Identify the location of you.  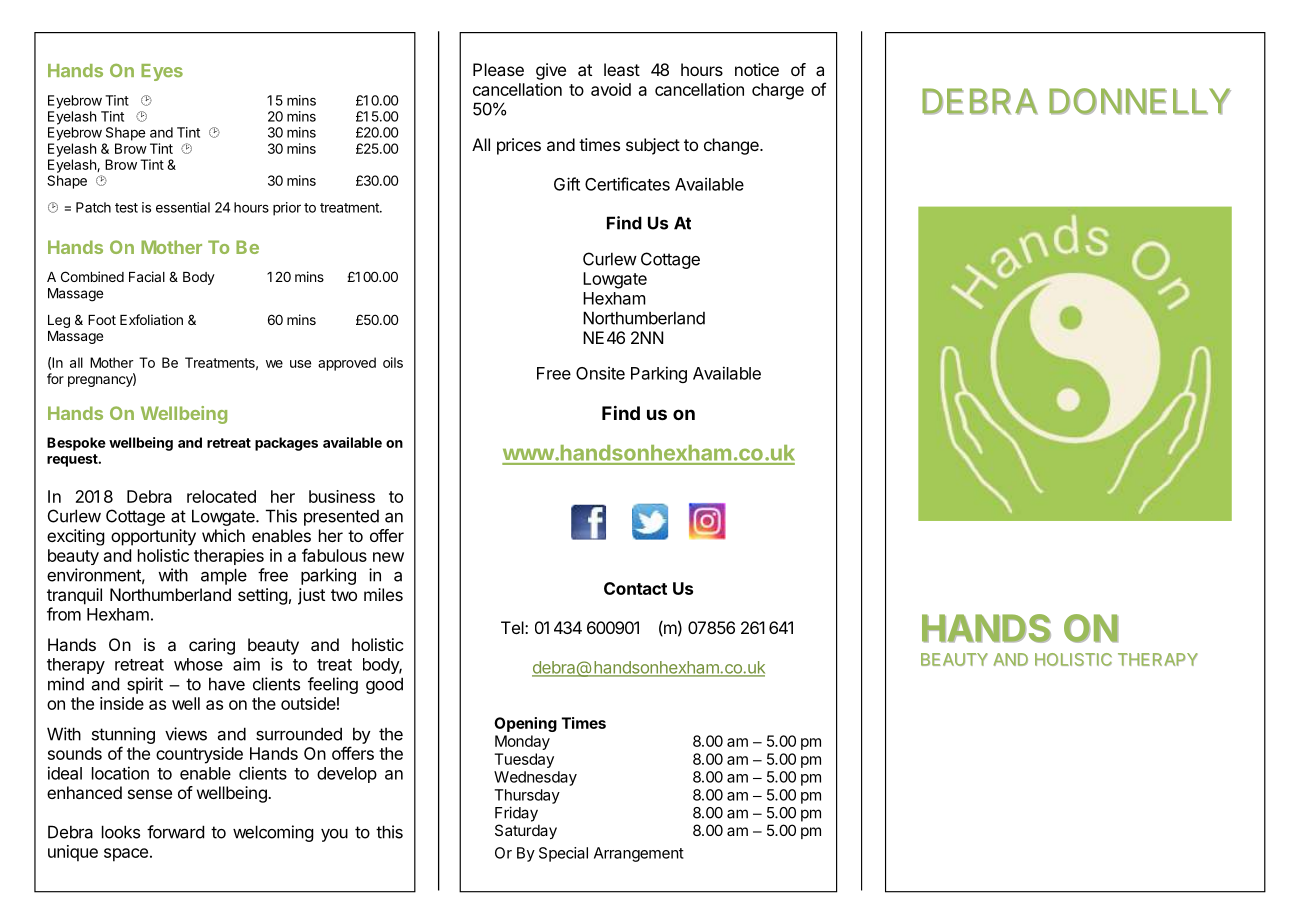
(334, 835).
